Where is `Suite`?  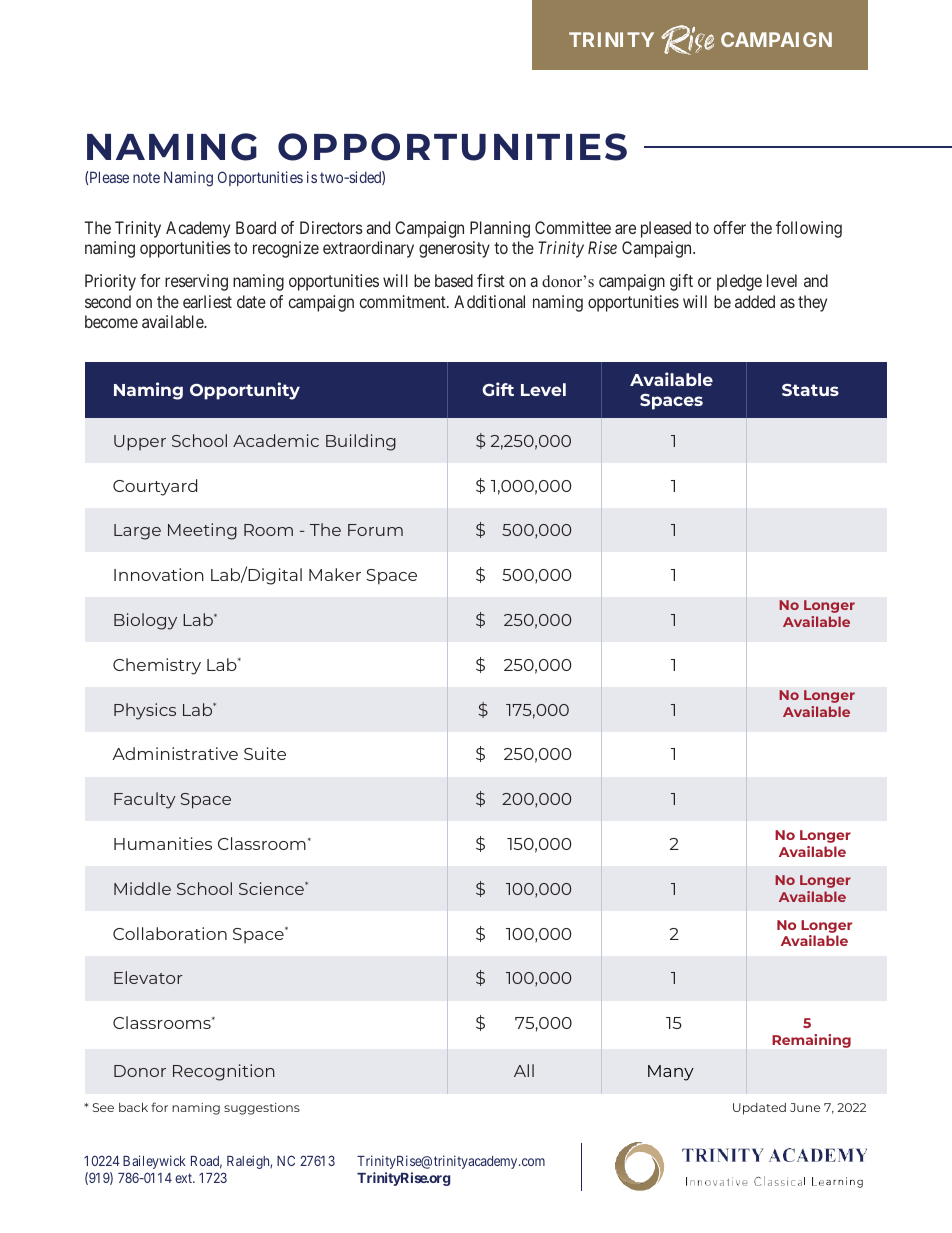 Suite is located at coordinates (265, 753).
